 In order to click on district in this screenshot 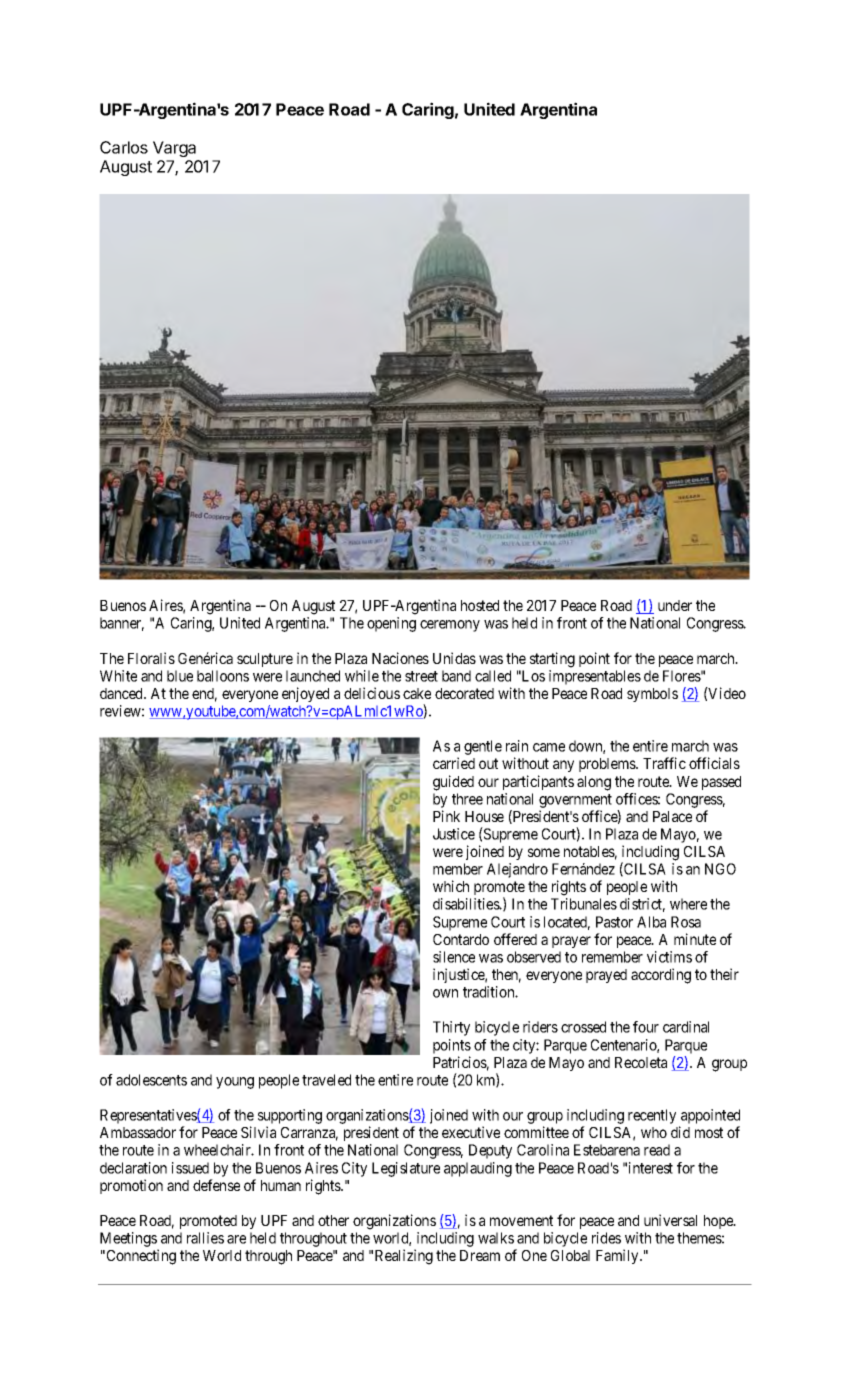, I will do `click(642, 905)`.
